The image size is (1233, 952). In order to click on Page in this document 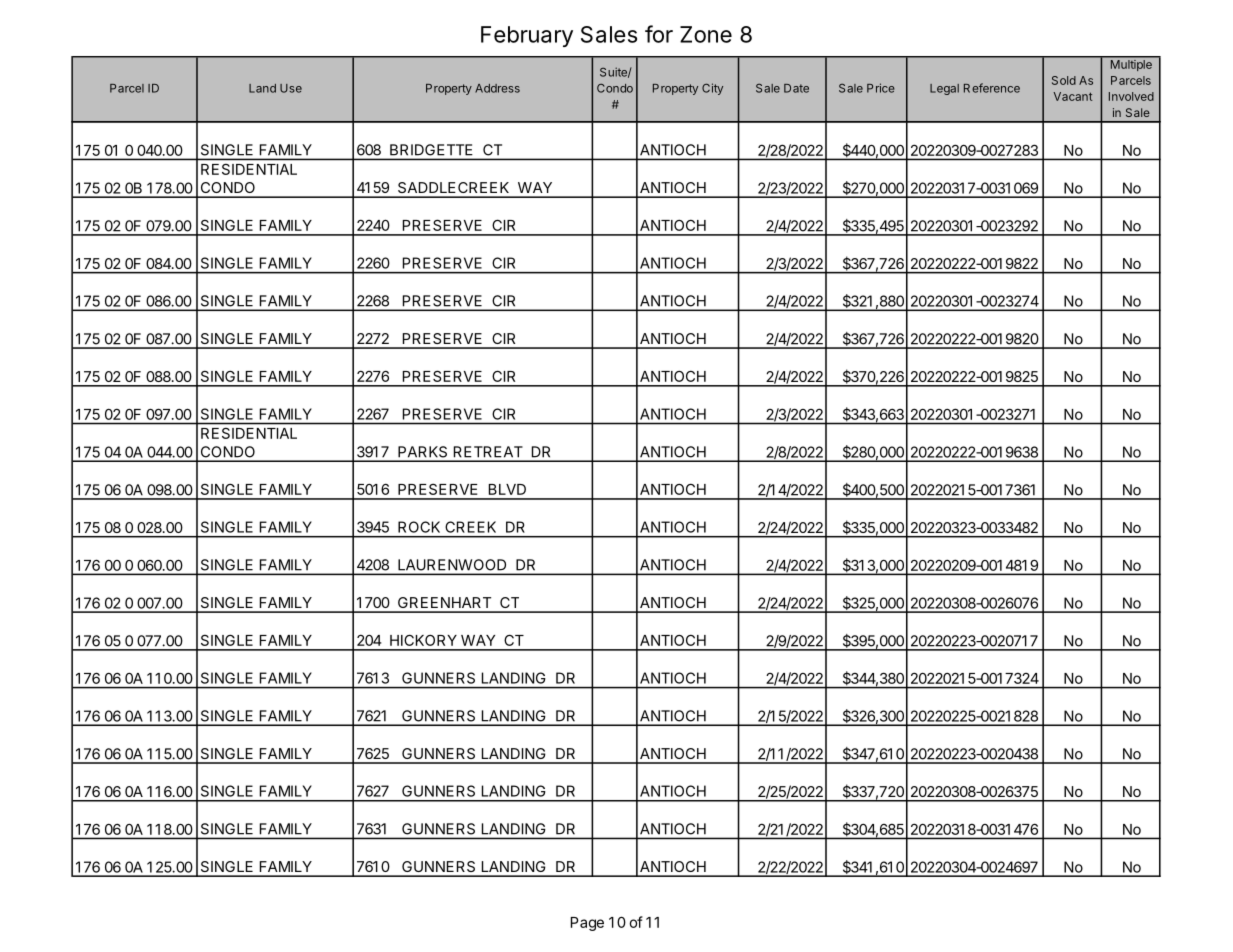, I will do `click(587, 924)`.
